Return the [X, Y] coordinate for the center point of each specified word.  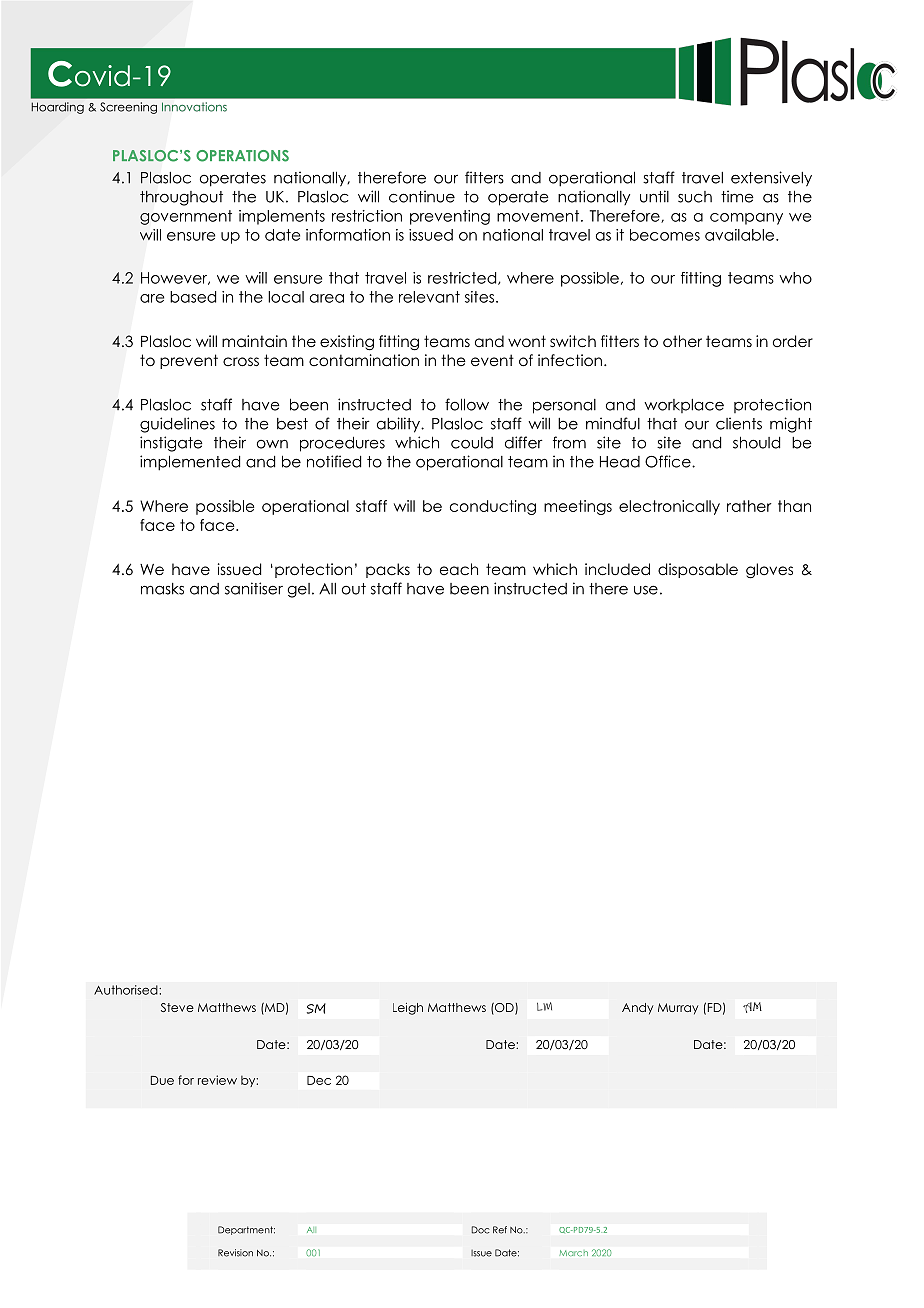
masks [162, 589]
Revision [235, 1253]
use [646, 590]
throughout [181, 198]
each [459, 569]
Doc [480, 1230]
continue [422, 196]
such [695, 197]
